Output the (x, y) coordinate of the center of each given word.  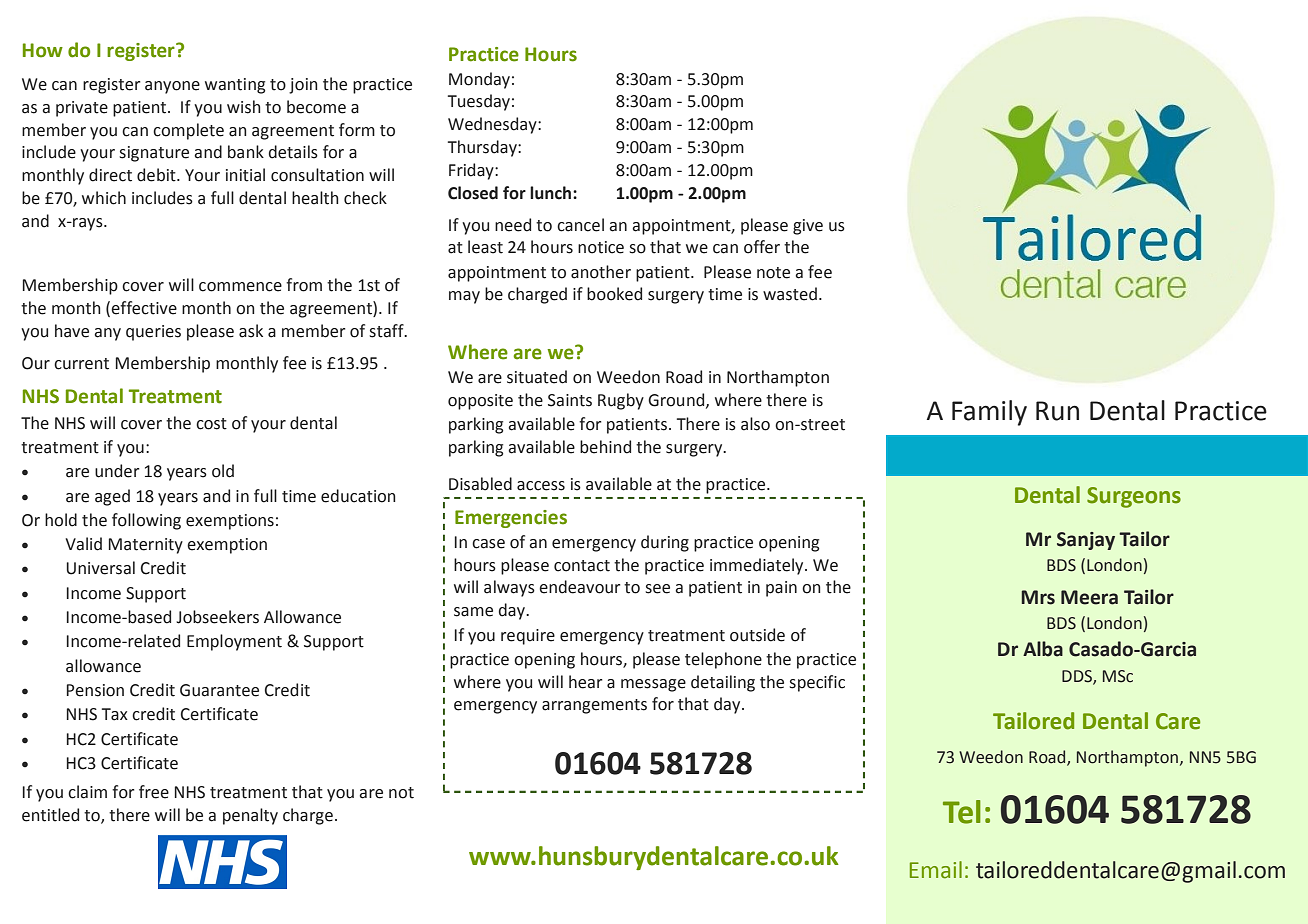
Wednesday (493, 125)
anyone (172, 87)
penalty (250, 816)
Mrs (1038, 597)
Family (989, 413)
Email (936, 870)
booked (614, 294)
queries (153, 333)
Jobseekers (217, 617)
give (808, 227)
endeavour (579, 587)
